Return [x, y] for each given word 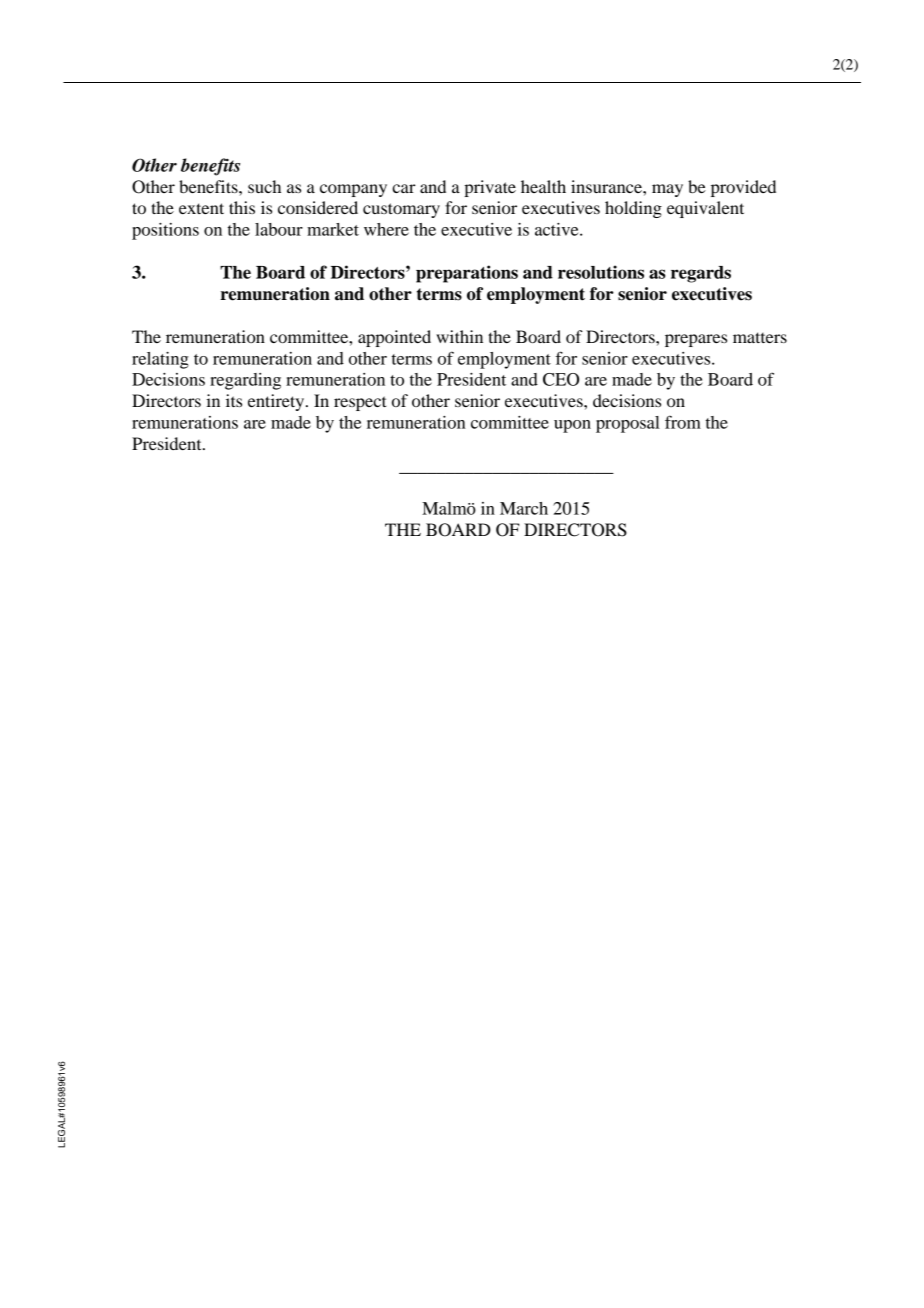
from [683, 422]
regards [701, 274]
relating [160, 360]
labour [279, 229]
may [667, 190]
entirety [277, 402]
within [459, 336]
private [490, 188]
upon [572, 426]
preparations [467, 274]
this [242, 207]
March [524, 508]
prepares [696, 340]
